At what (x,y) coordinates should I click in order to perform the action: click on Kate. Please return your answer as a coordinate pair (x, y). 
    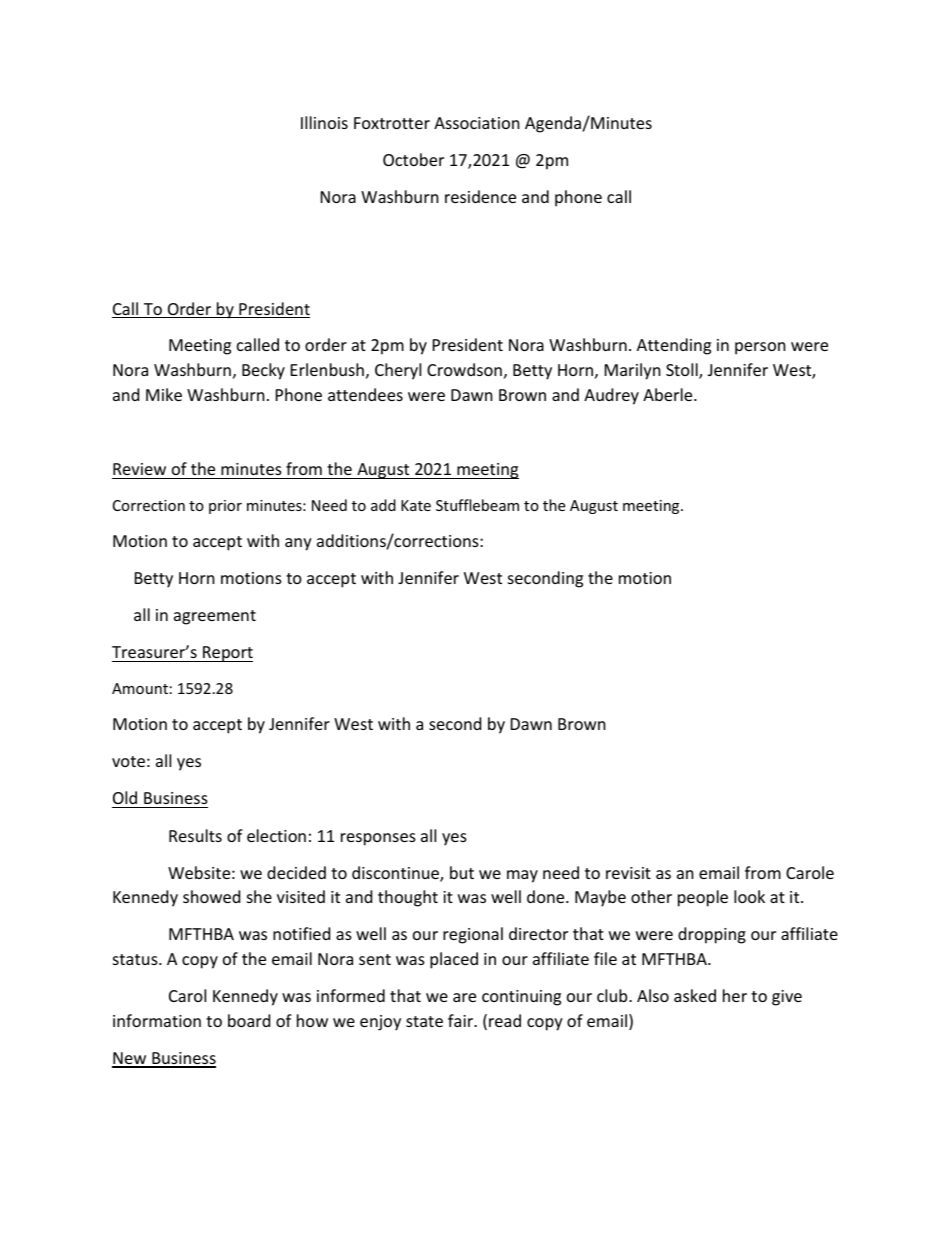
    Looking at the image, I should click on (416, 505).
